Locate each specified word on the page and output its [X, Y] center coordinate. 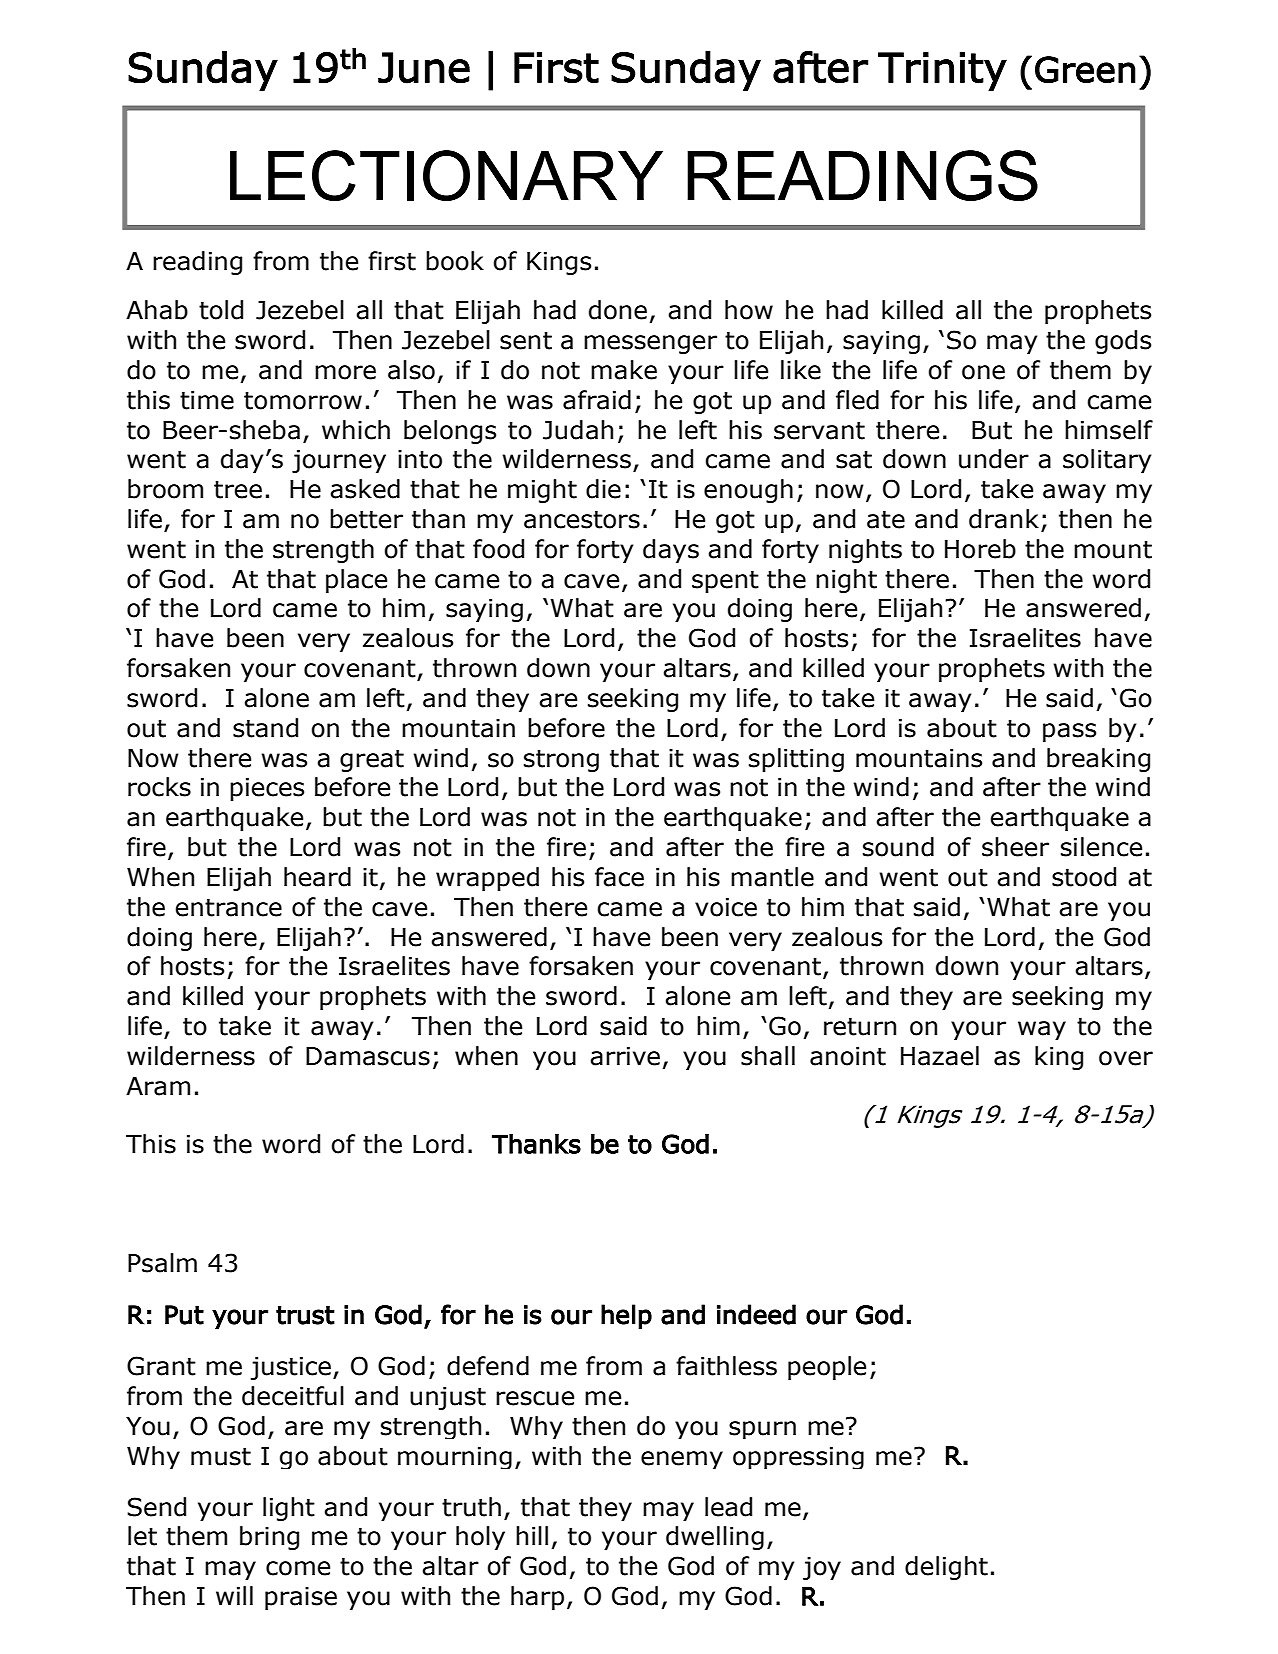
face [619, 877]
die [603, 489]
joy [822, 1568]
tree [238, 489]
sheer [1015, 847]
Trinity [942, 71]
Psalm [162, 1263]
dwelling [715, 1538]
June [424, 68]
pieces [267, 789]
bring [269, 1538]
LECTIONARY [446, 175]
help [626, 1316]
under [994, 459]
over [1126, 1058]
